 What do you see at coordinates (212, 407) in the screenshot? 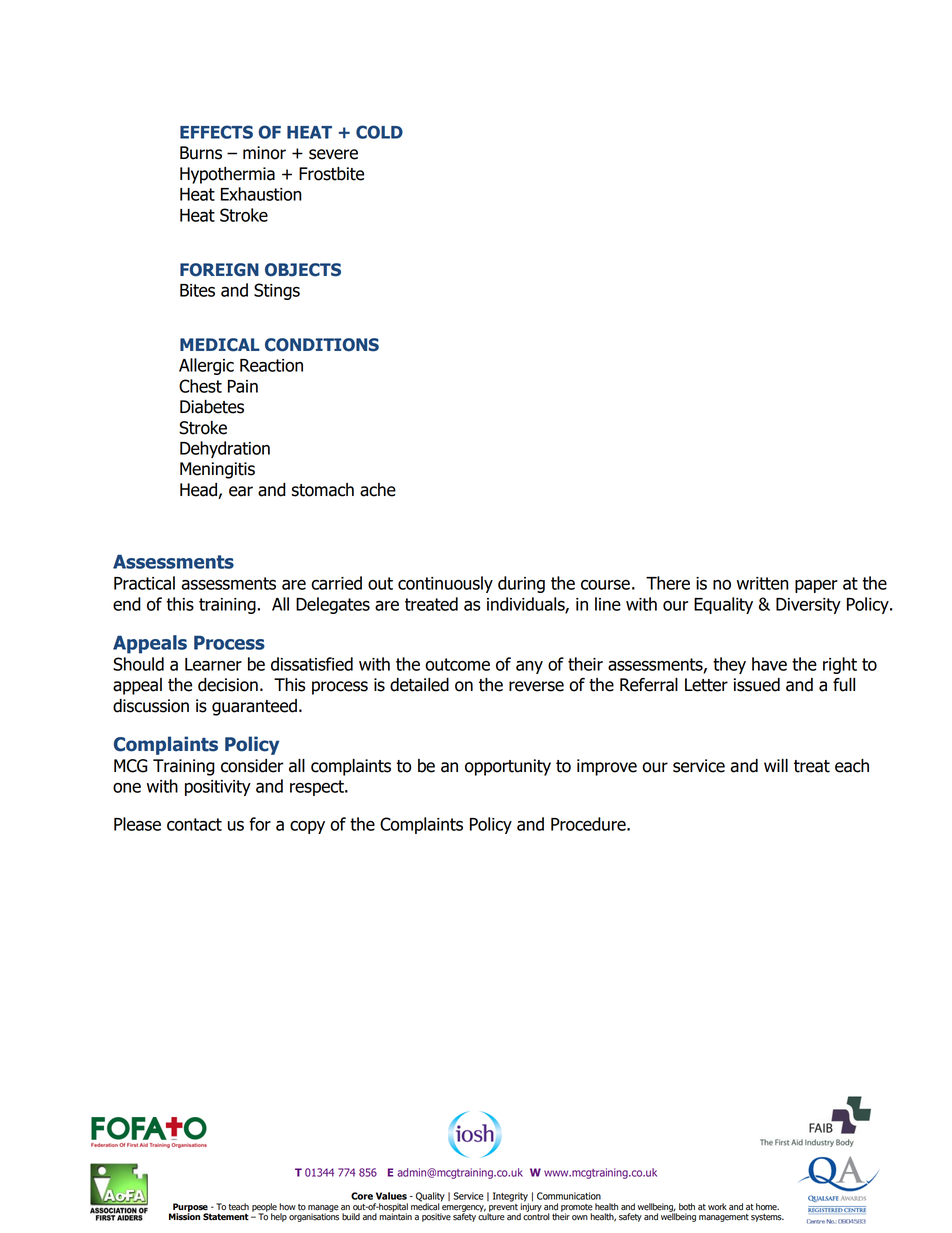
I see `Diabetes` at bounding box center [212, 407].
